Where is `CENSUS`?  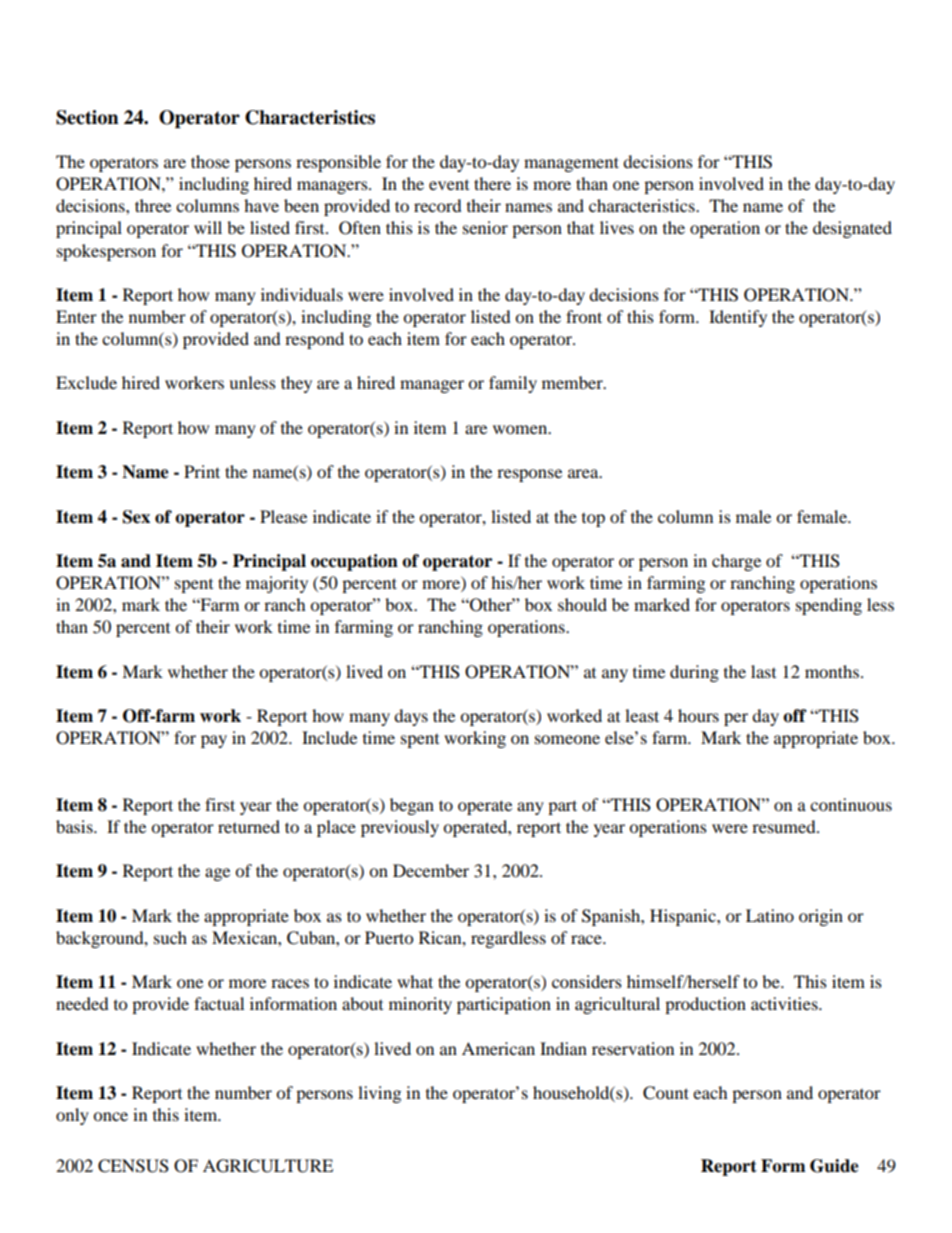
CENSUS is located at coordinates (133, 1166).
